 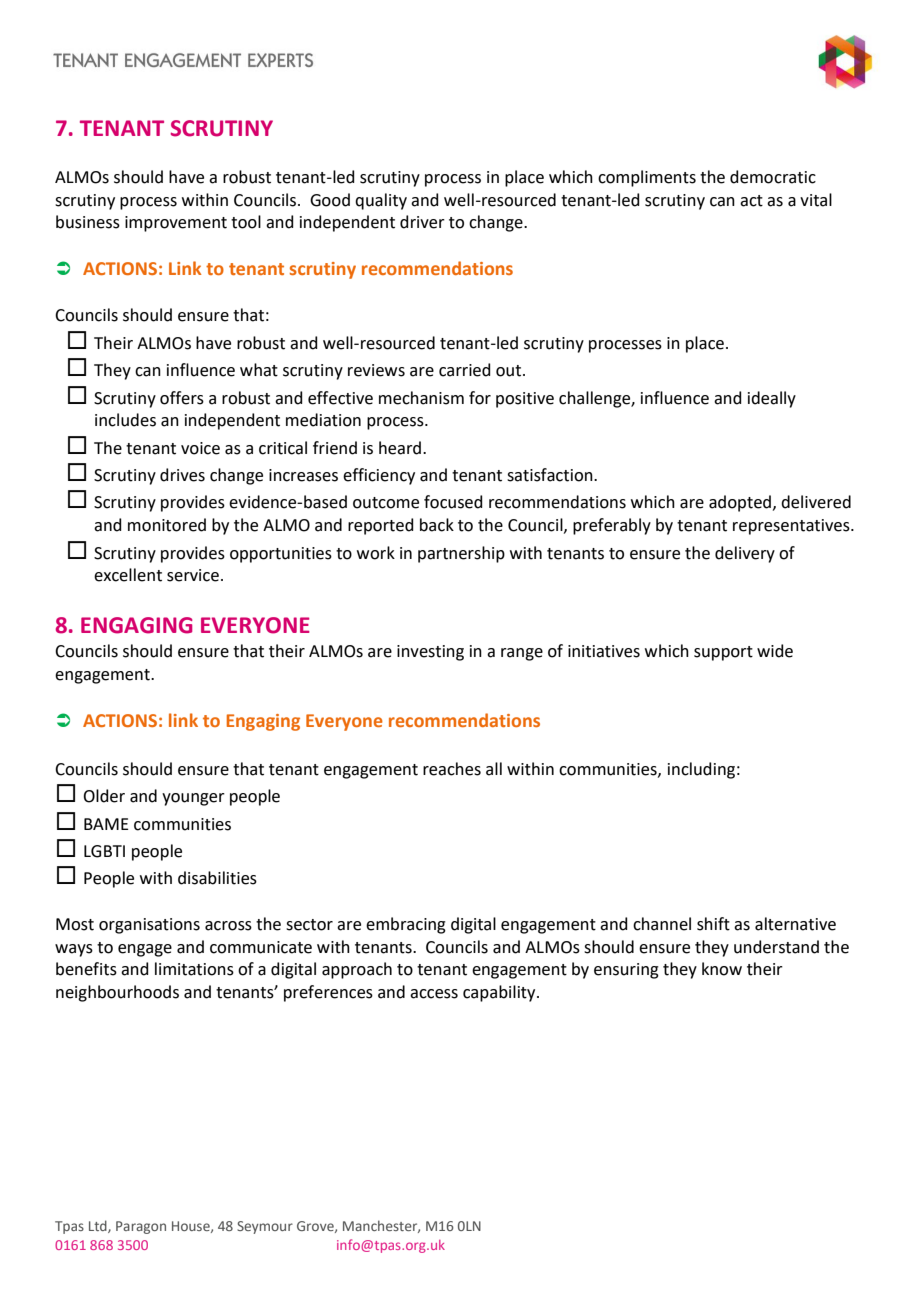 What do you see at coordinates (430, 653) in the screenshot?
I see `investing` at bounding box center [430, 653].
